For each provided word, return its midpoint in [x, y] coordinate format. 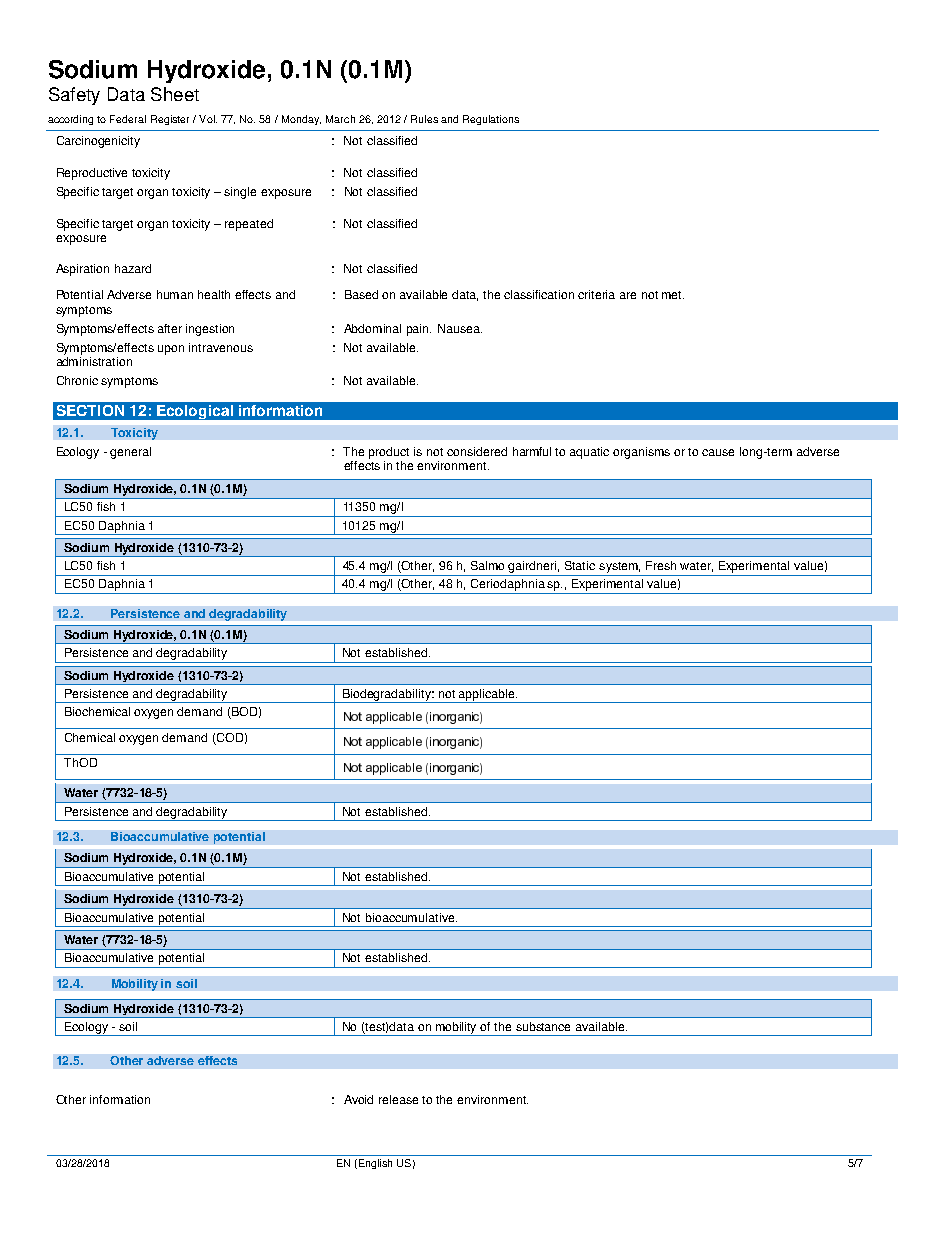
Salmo [487, 565]
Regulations [491, 120]
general [130, 453]
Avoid [358, 1099]
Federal [128, 119]
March [340, 119]
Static [580, 565]
